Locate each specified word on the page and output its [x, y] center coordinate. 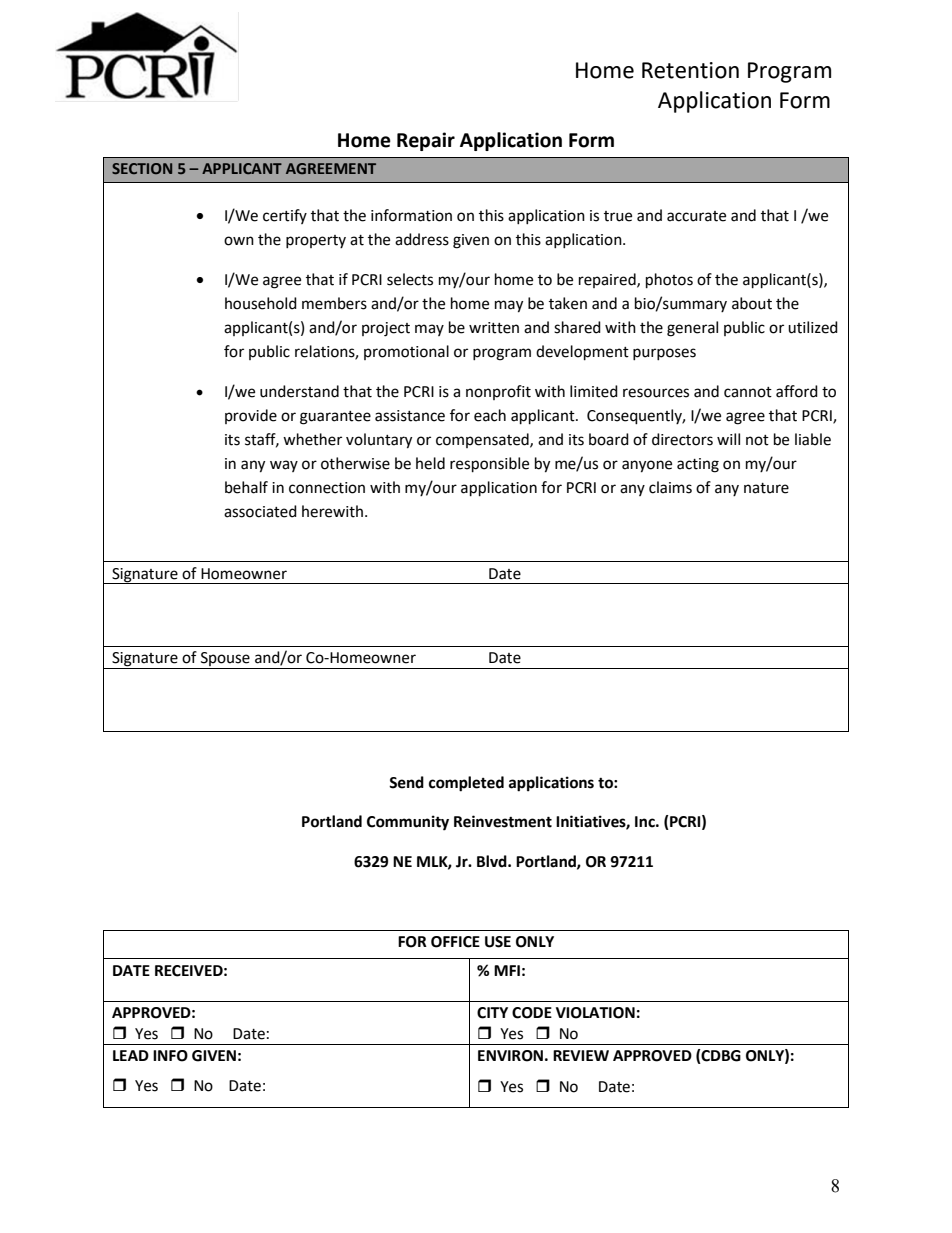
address [422, 239]
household [261, 303]
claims [670, 487]
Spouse [225, 660]
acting [698, 465]
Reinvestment [503, 821]
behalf [246, 487]
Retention [690, 70]
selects [410, 279]
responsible [489, 465]
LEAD [131, 1055]
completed [466, 784]
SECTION [142, 168]
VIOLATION [595, 1013]
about [752, 303]
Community [408, 823]
